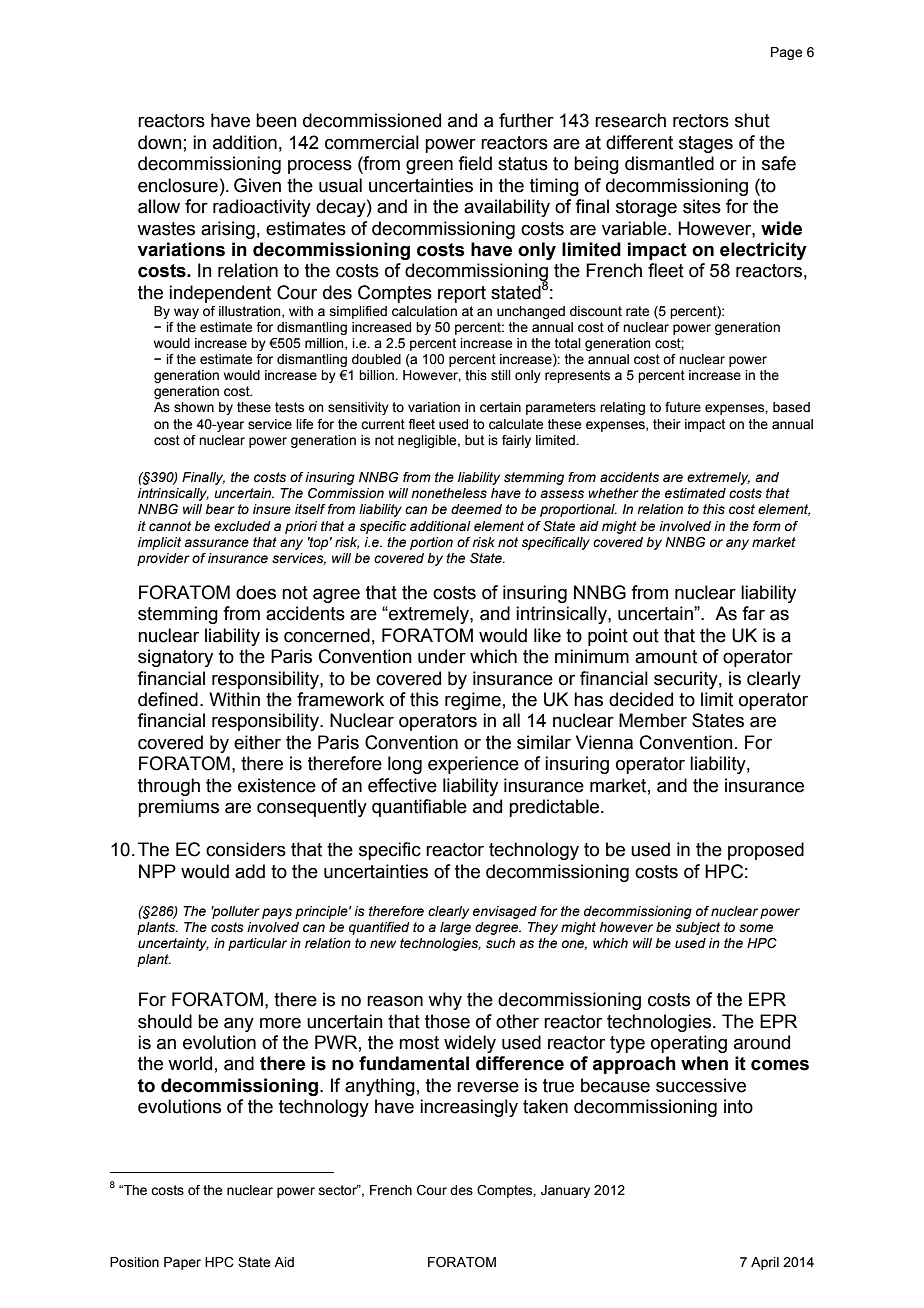  Describe the element at coordinates (526, 120) in the screenshot. I see `further` at that location.
